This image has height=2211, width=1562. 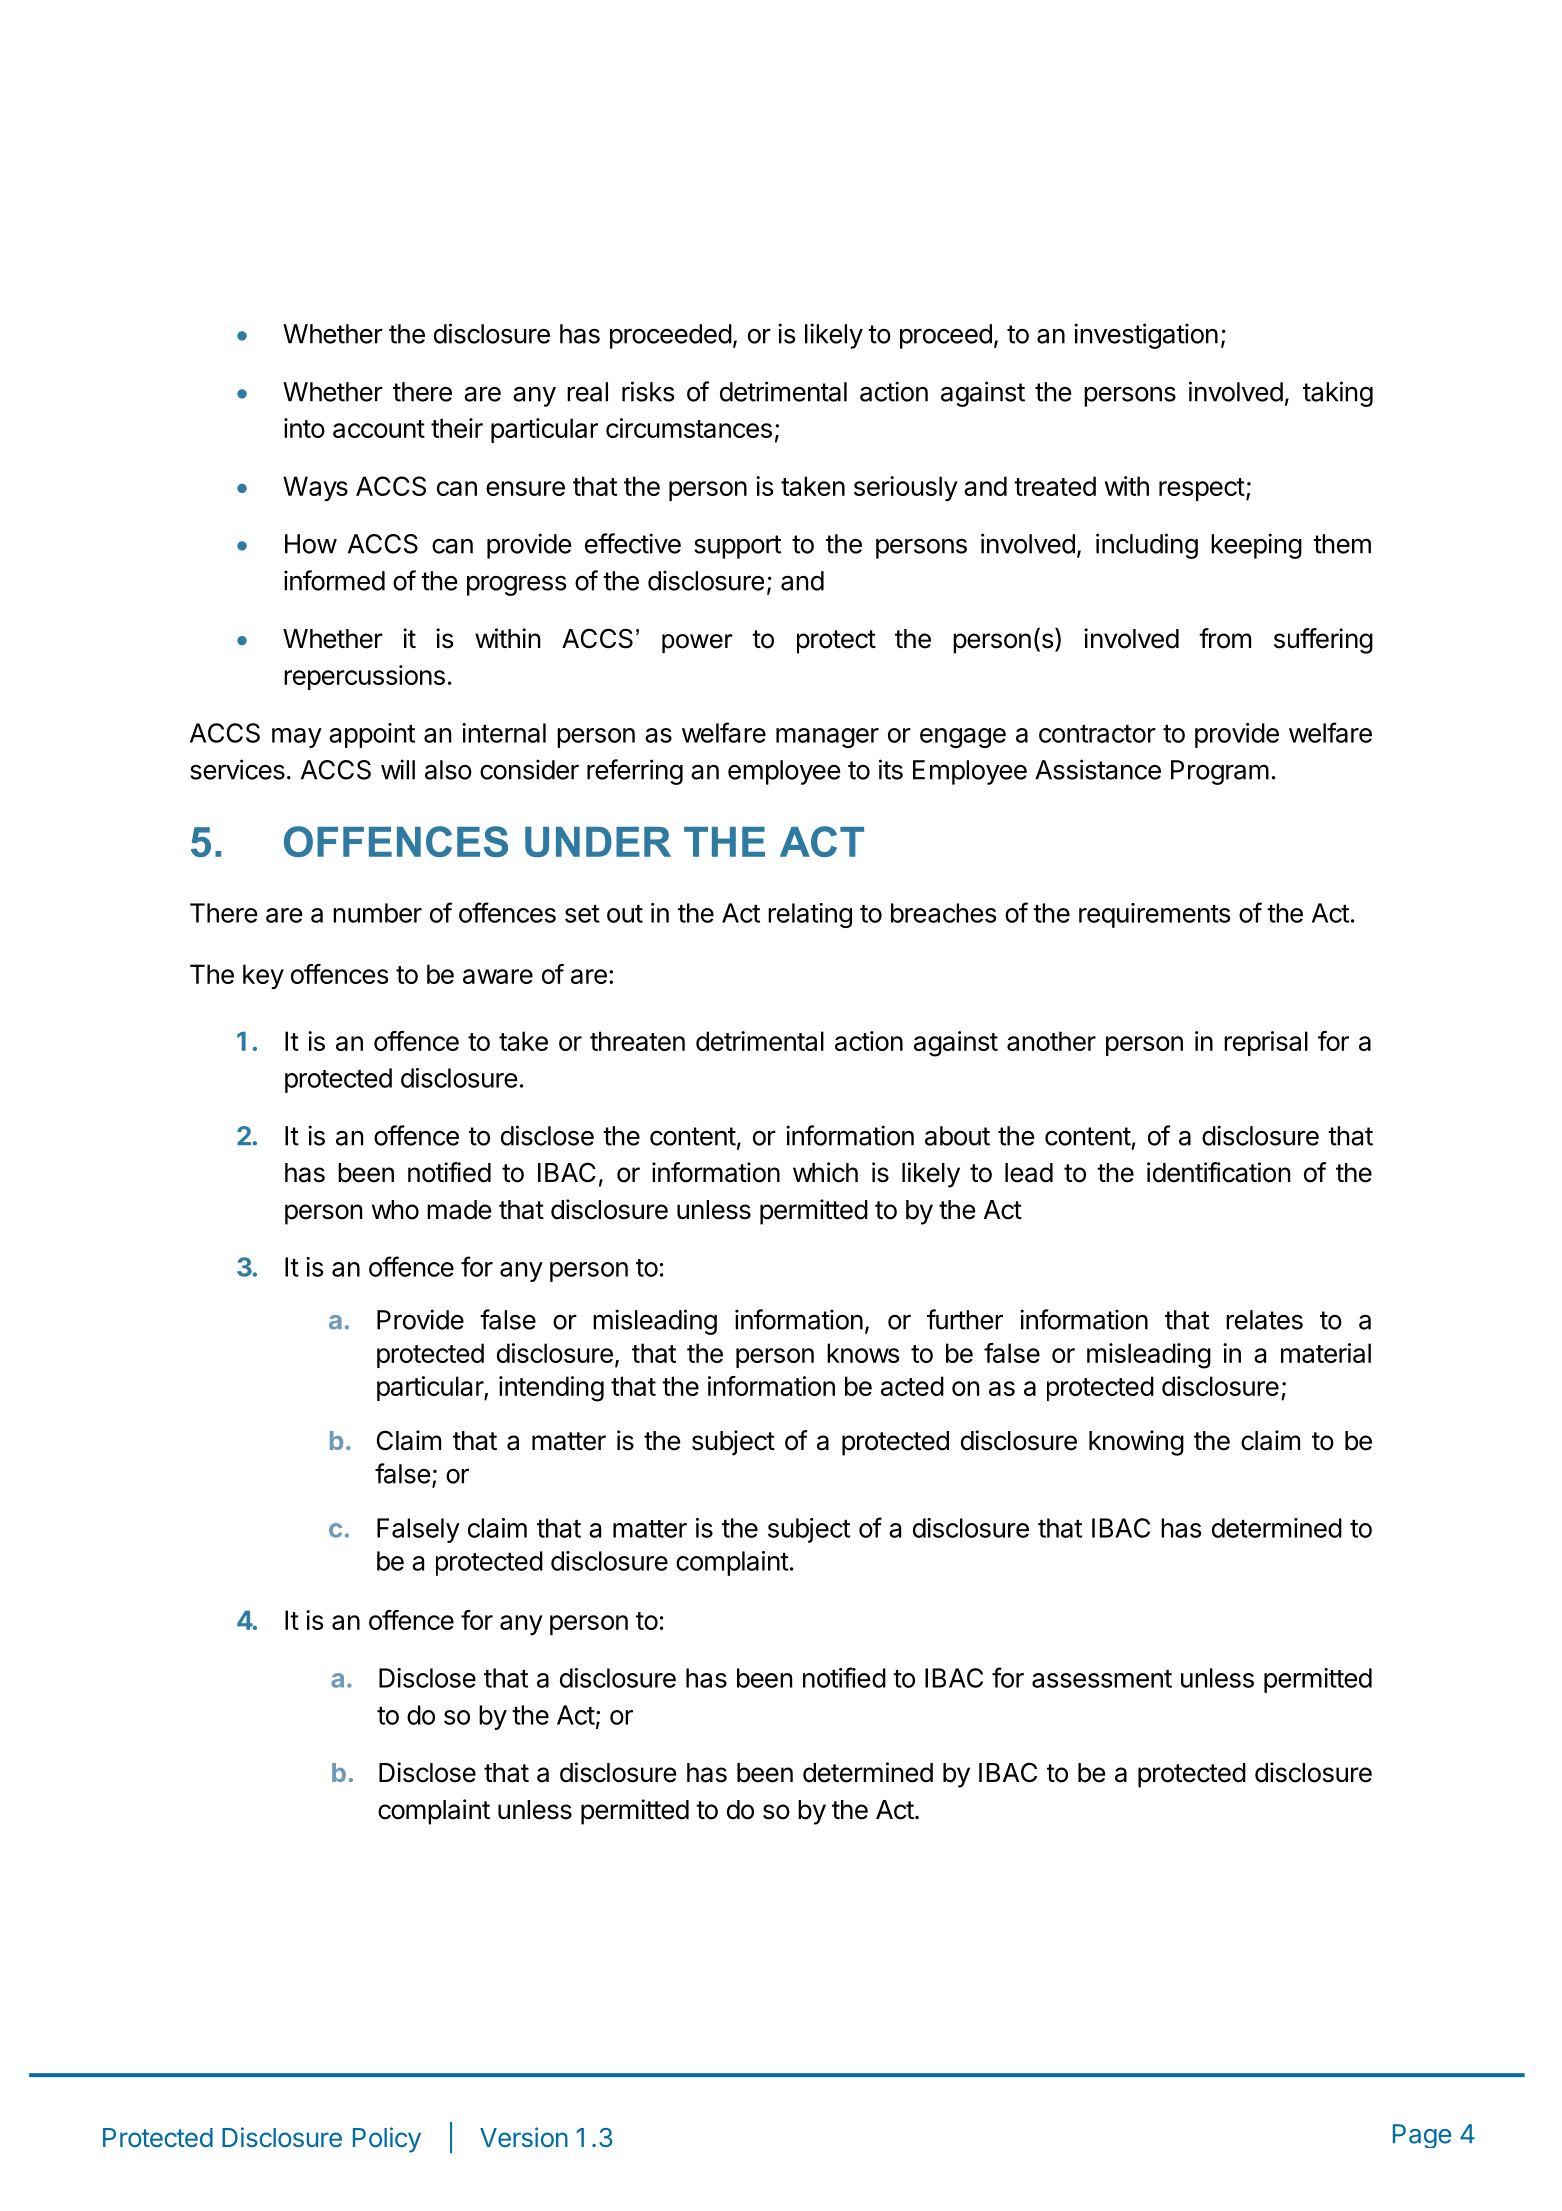 What do you see at coordinates (912, 1386) in the image?
I see `acted` at bounding box center [912, 1386].
